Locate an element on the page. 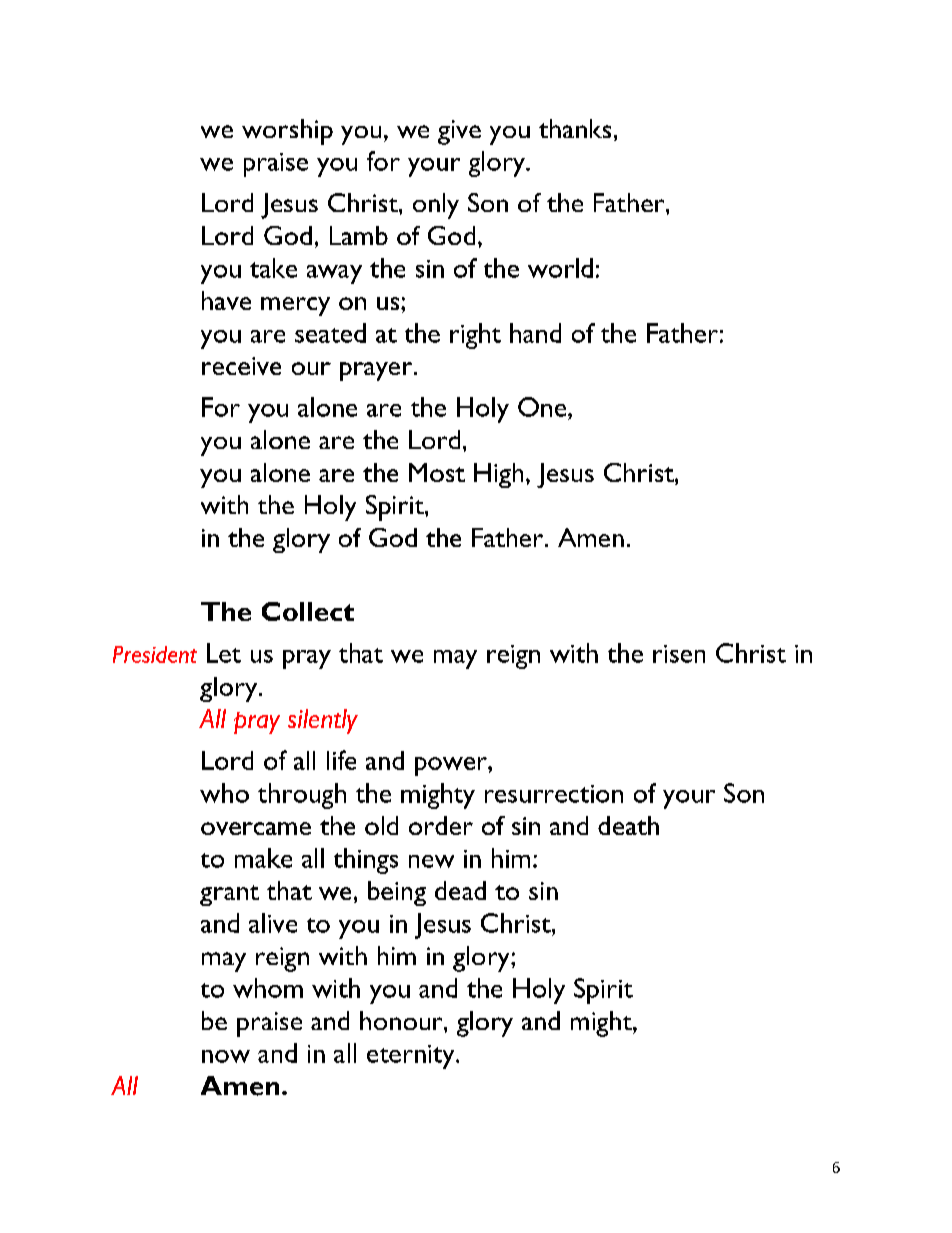 The width and height of the document is (952, 1233). High is located at coordinates (498, 475).
